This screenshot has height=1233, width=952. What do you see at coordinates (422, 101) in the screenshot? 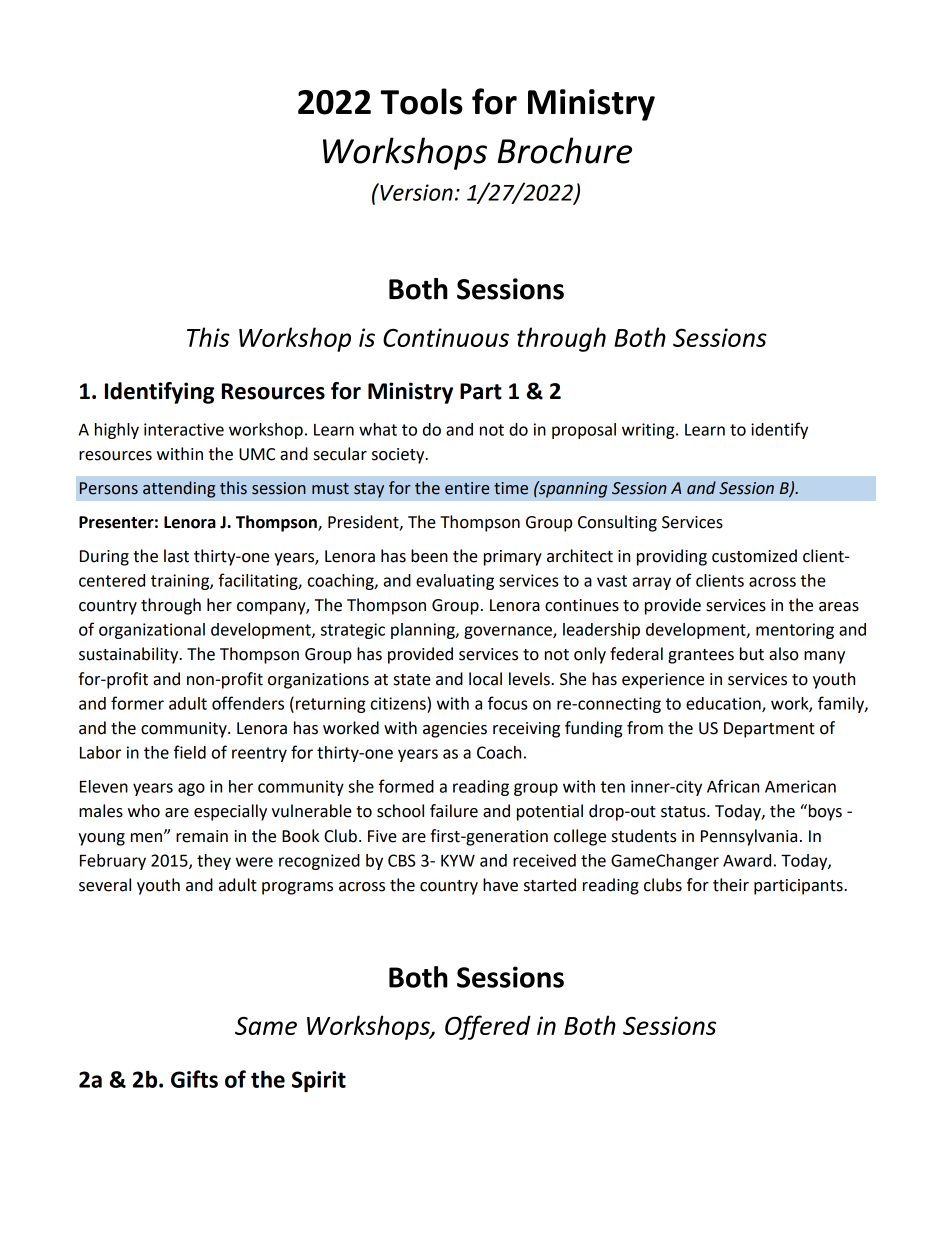
I see `Tools` at bounding box center [422, 101].
